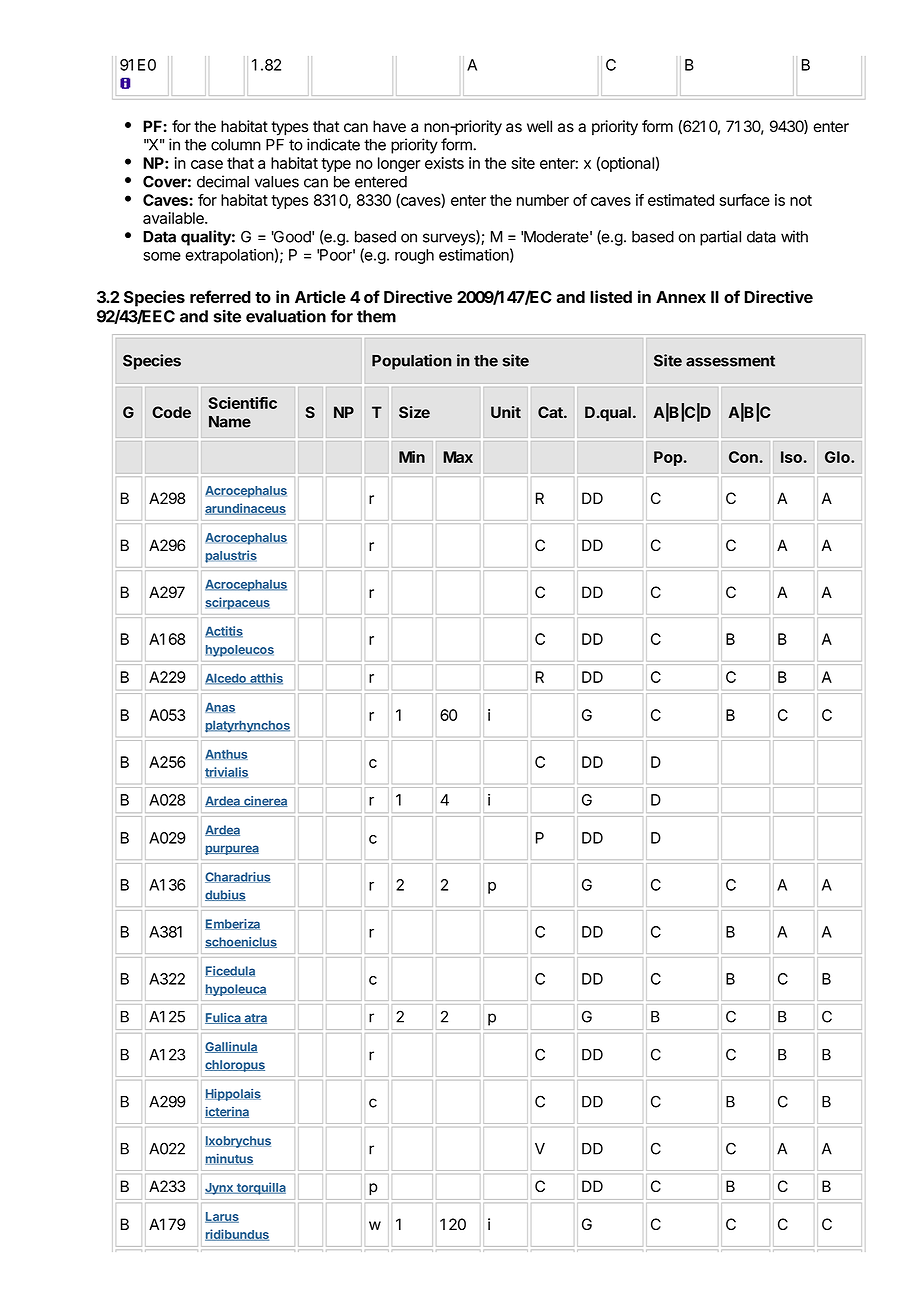 This screenshot has height=1308, width=924. I want to click on Scientific, so click(242, 403).
